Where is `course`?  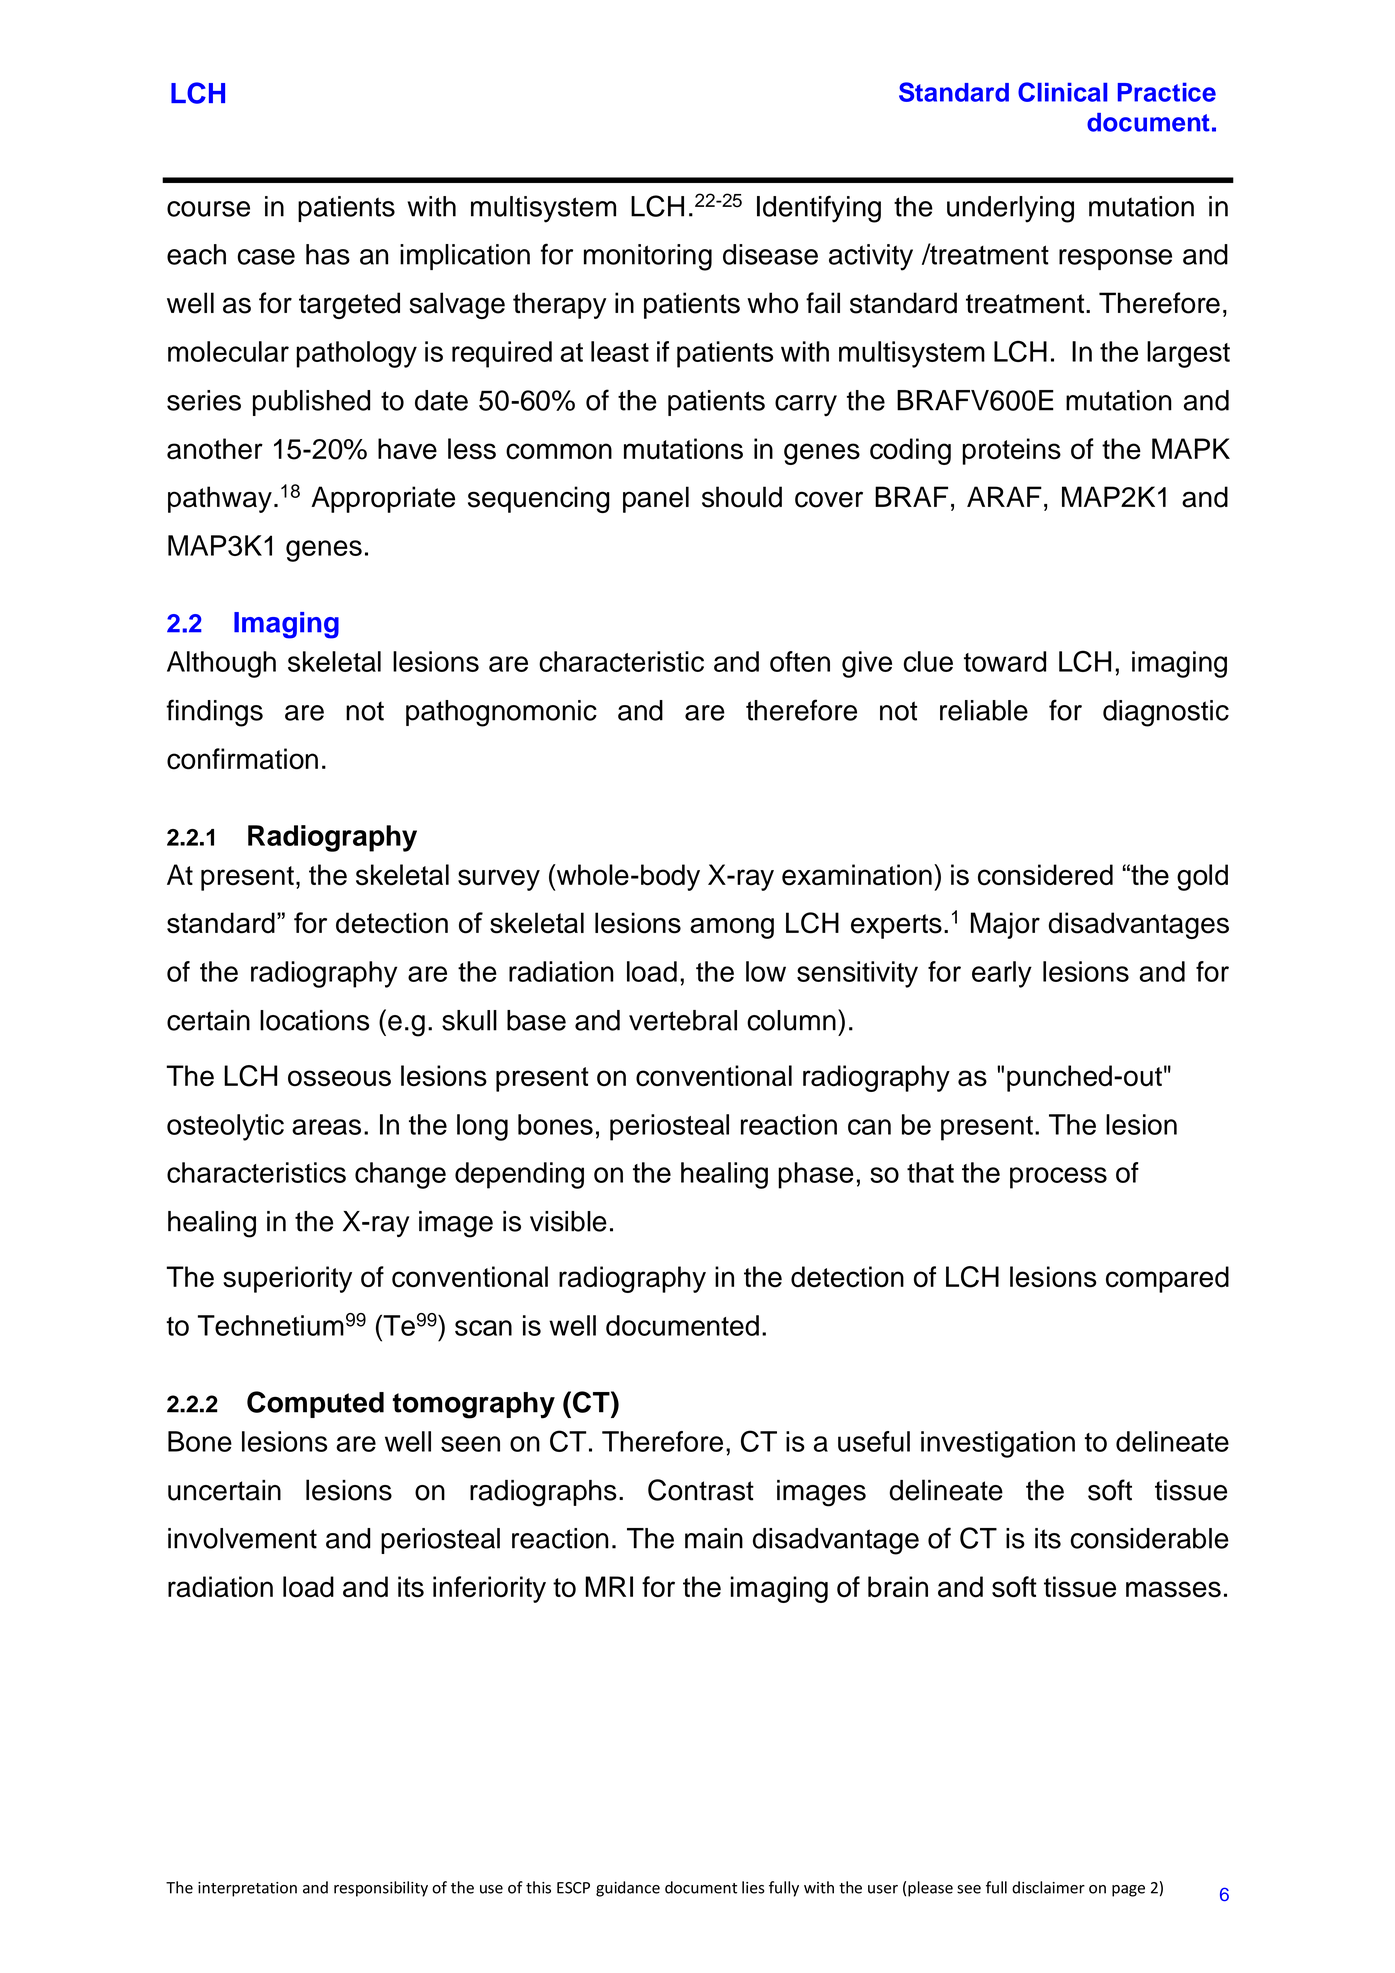
course is located at coordinates (208, 209).
